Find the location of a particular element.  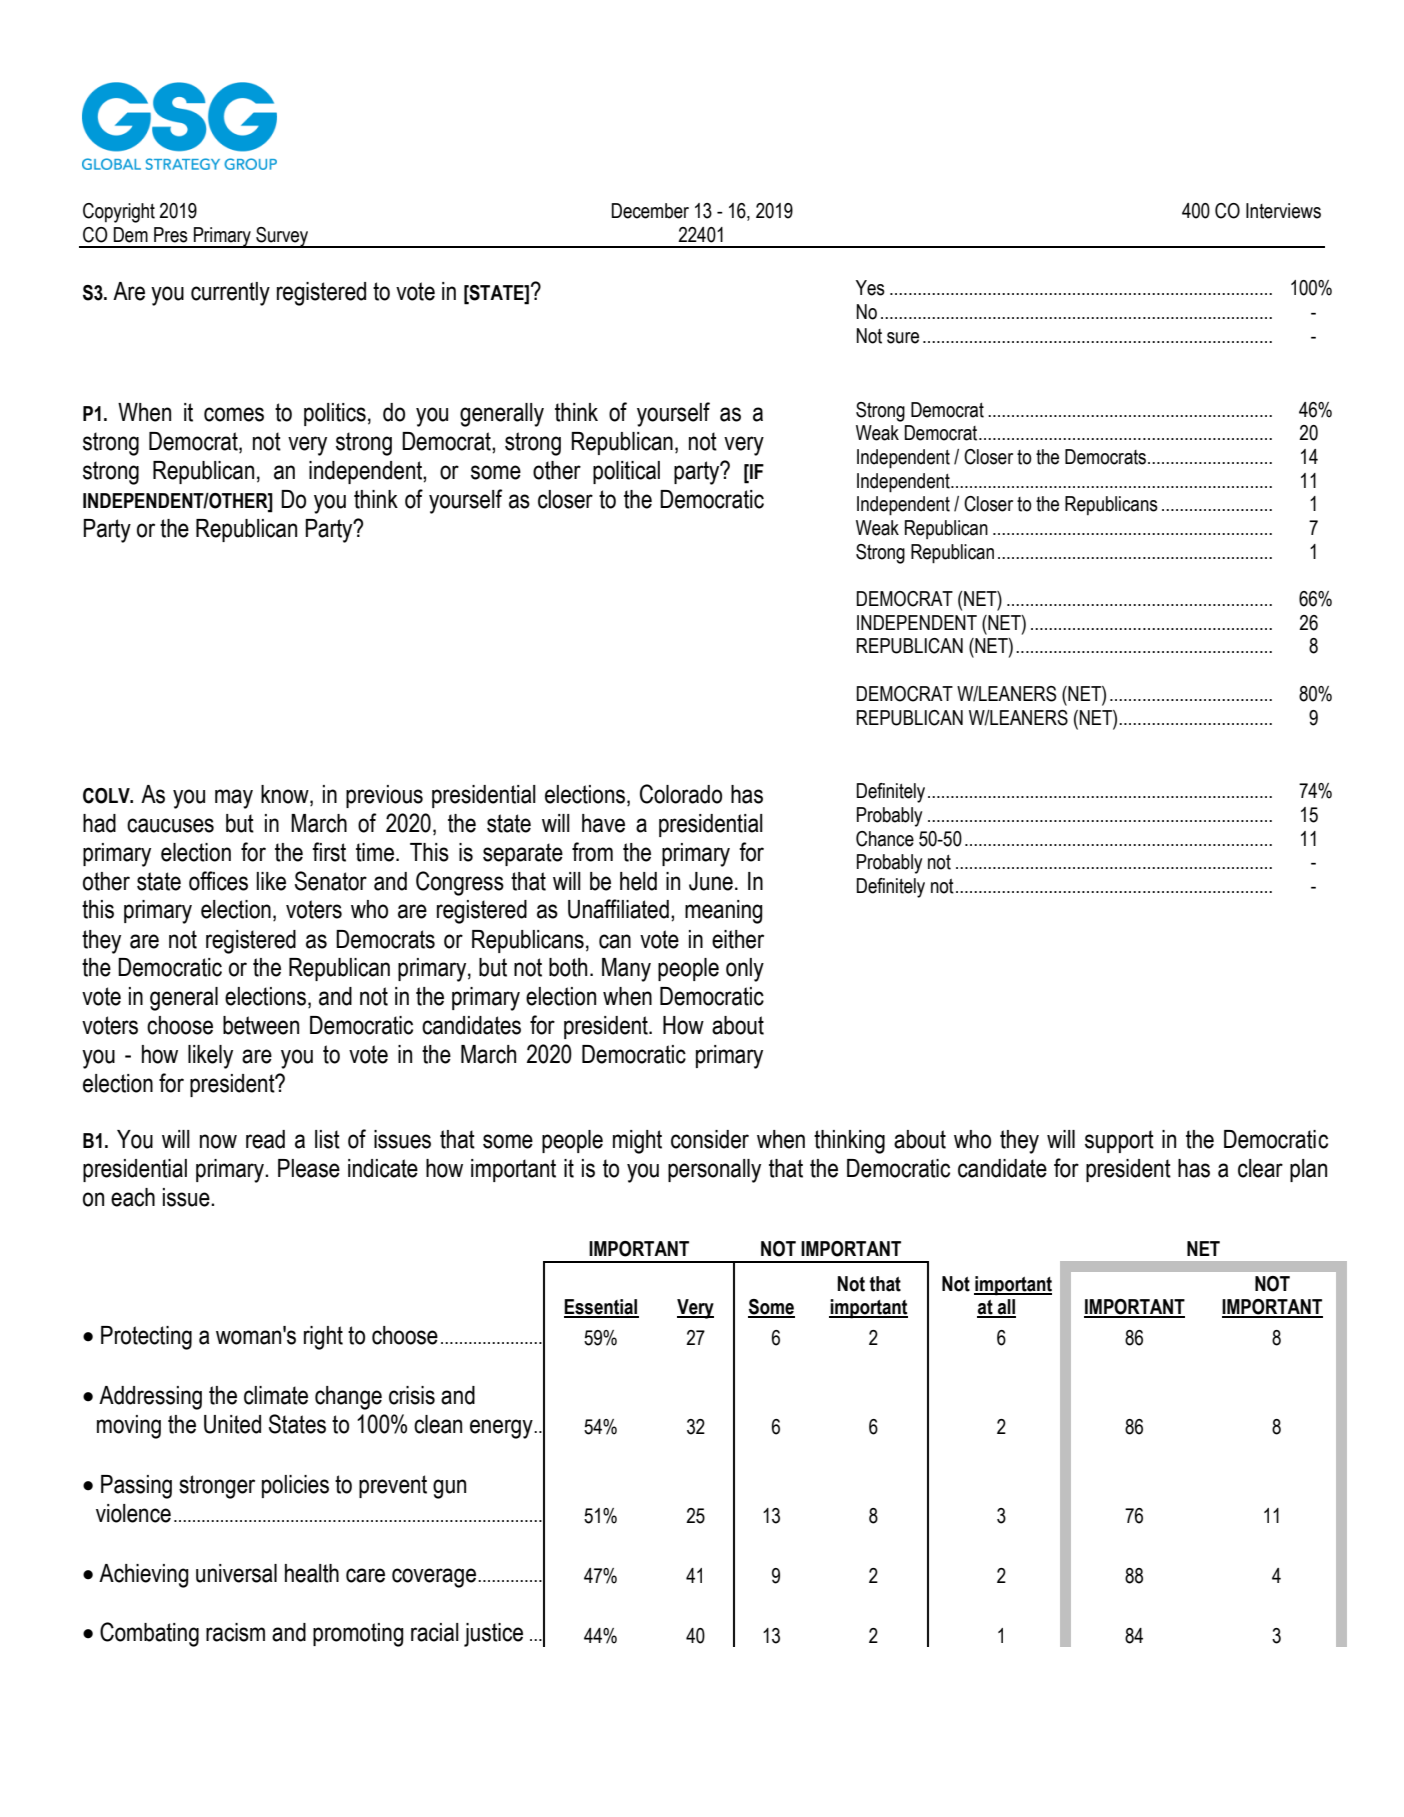

universal is located at coordinates (236, 1573).
